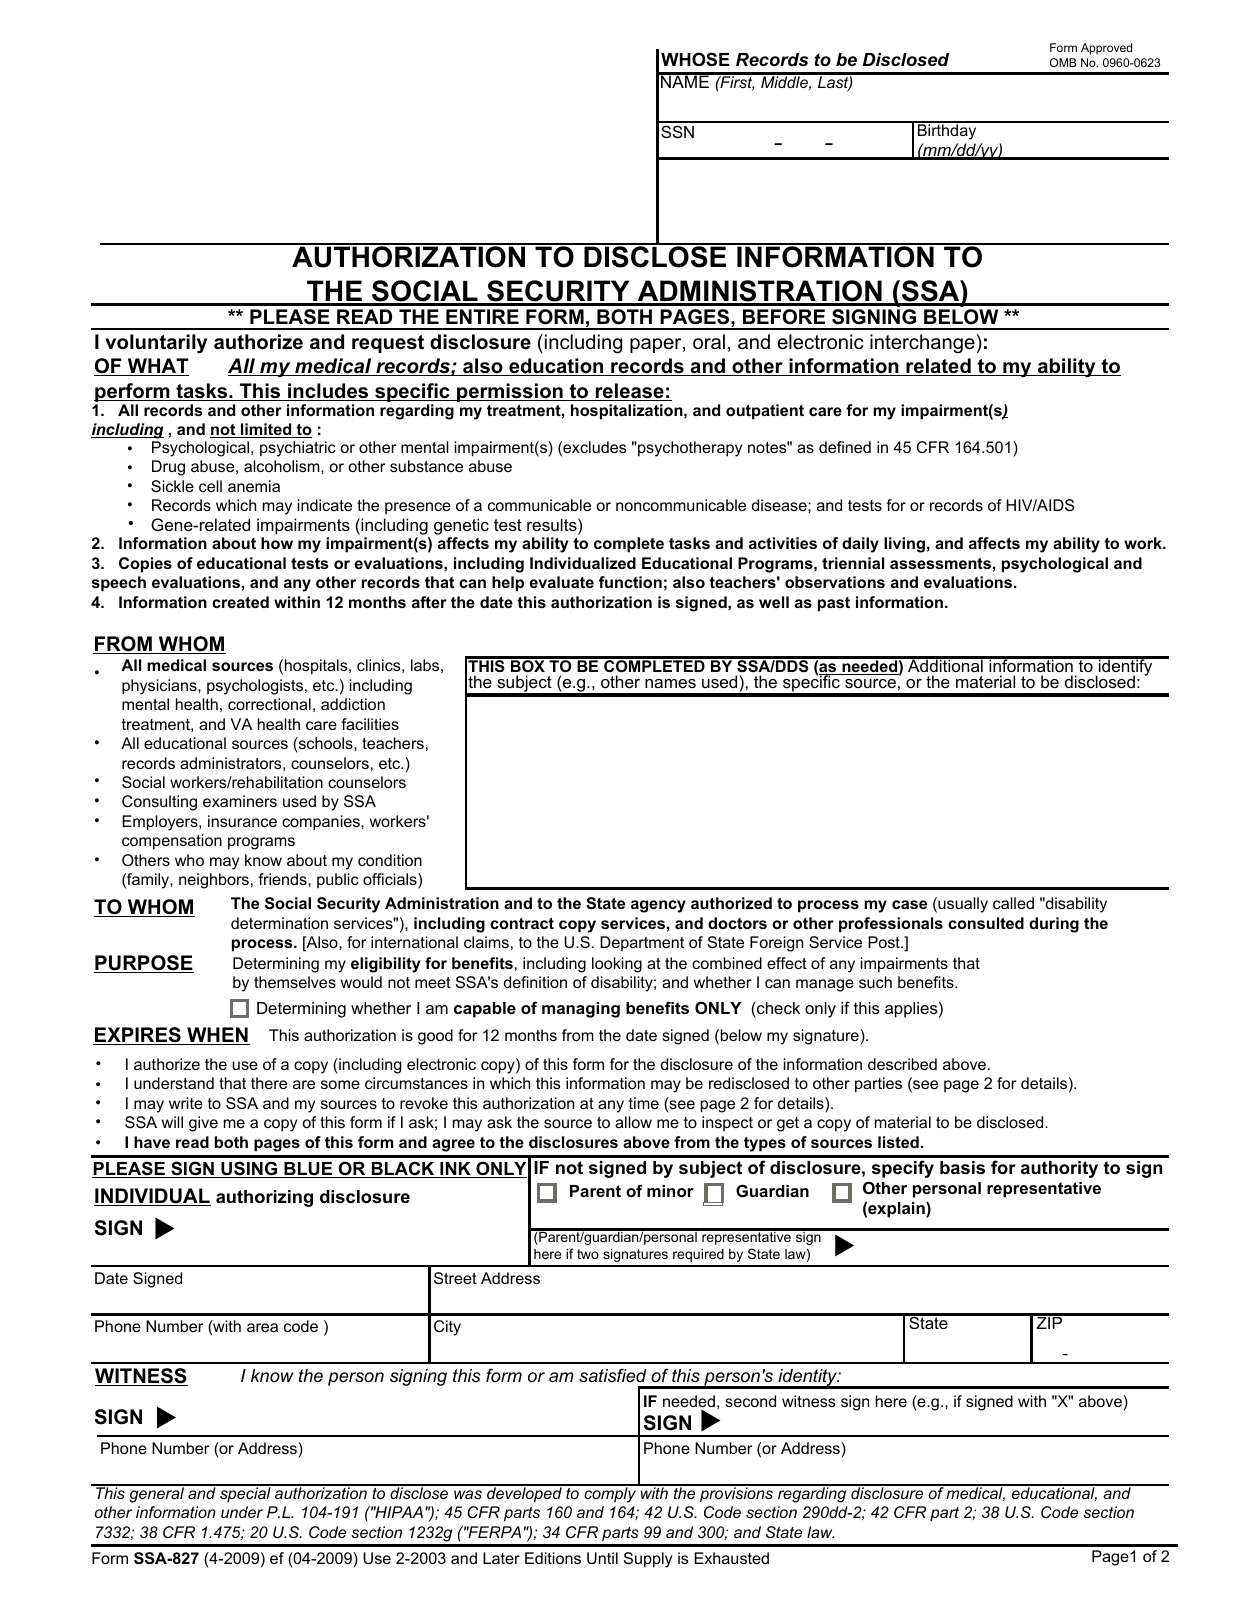 This screenshot has width=1241, height=1606. Describe the element at coordinates (217, 1036) in the screenshot. I see `WHEN` at that location.
